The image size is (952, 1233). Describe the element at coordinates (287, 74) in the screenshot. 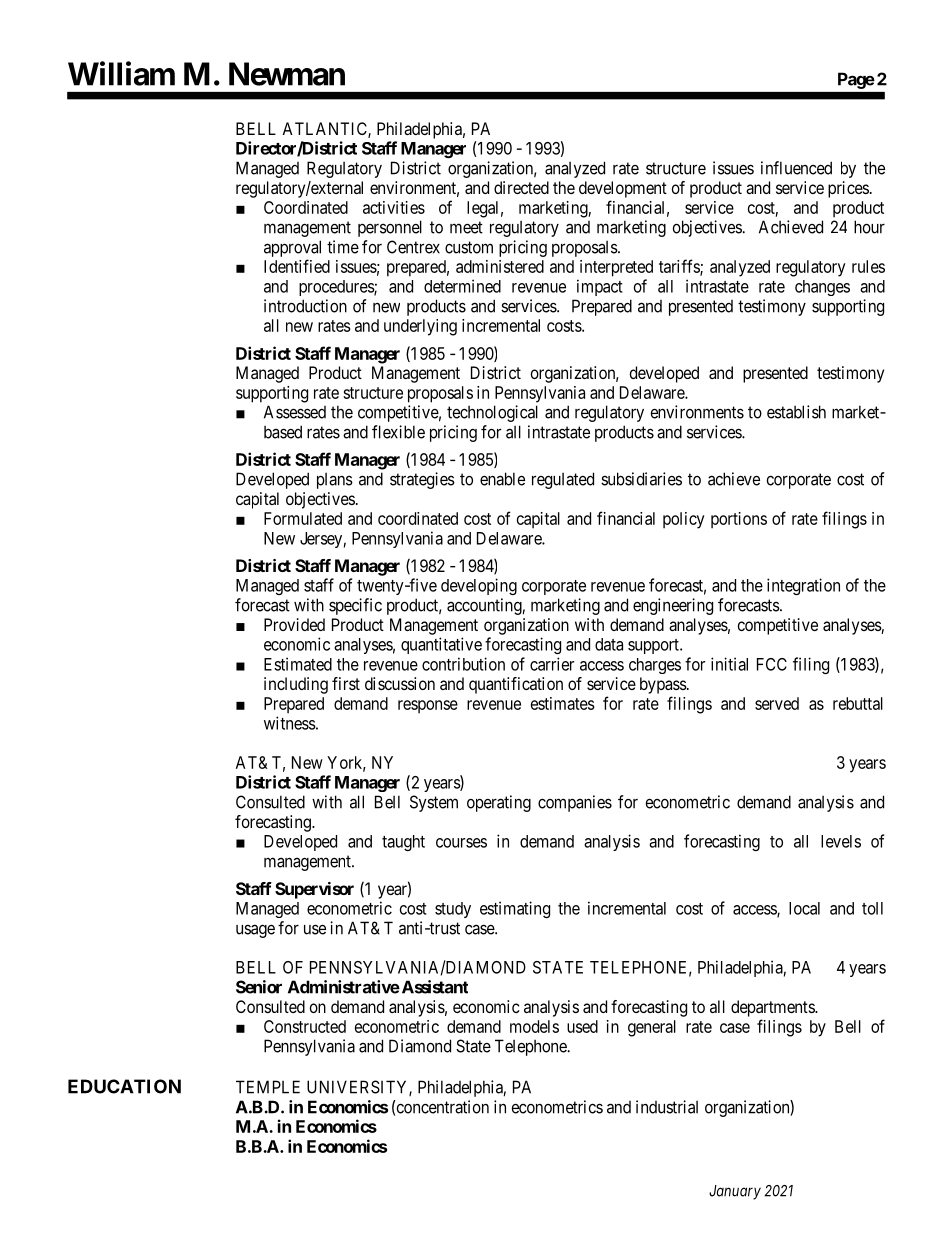

I see `Newman` at that location.
